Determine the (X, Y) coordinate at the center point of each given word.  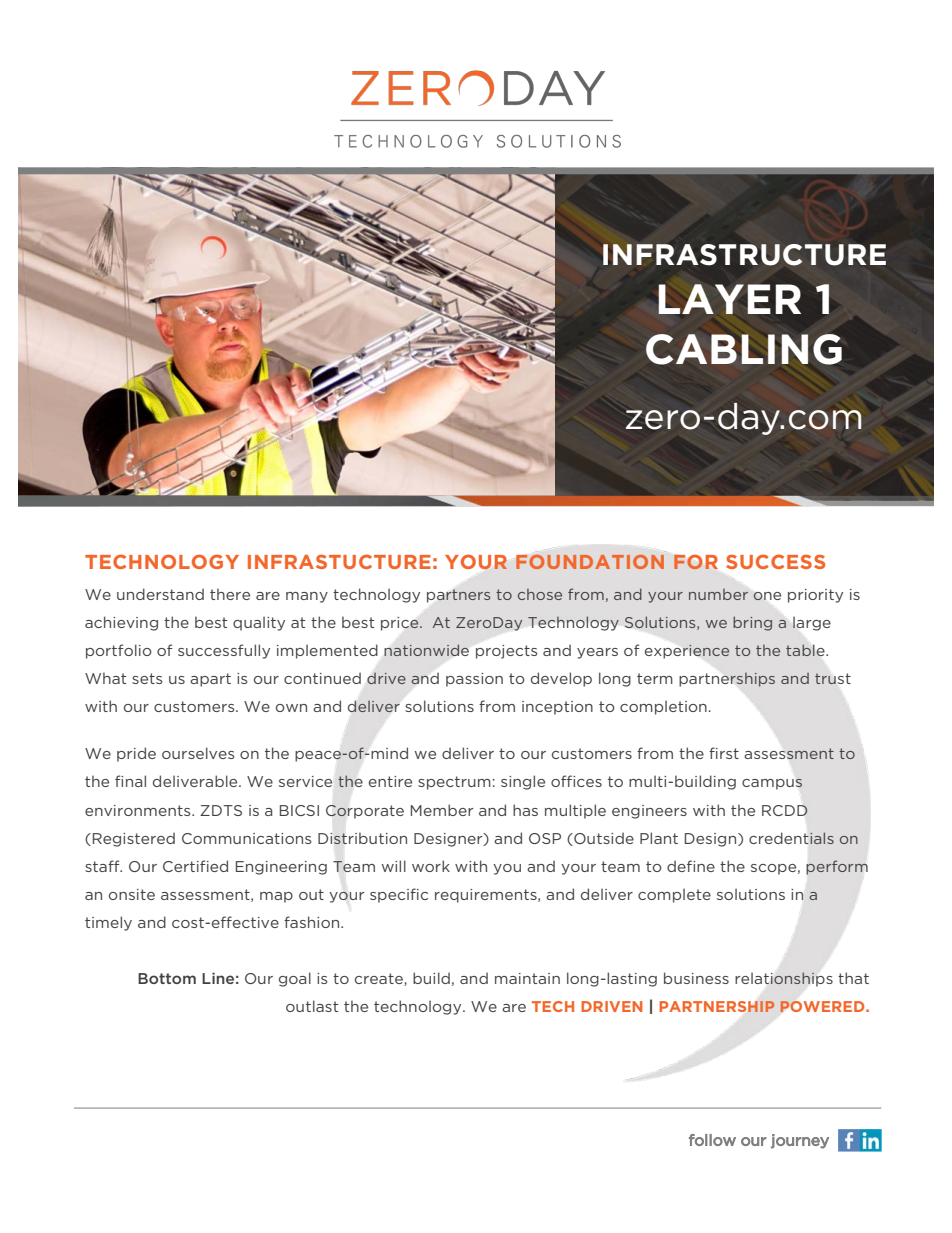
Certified (195, 866)
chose (540, 594)
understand (160, 594)
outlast (312, 1006)
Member (442, 810)
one (767, 596)
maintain (527, 978)
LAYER (729, 299)
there (230, 594)
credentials (791, 838)
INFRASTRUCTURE (744, 255)
